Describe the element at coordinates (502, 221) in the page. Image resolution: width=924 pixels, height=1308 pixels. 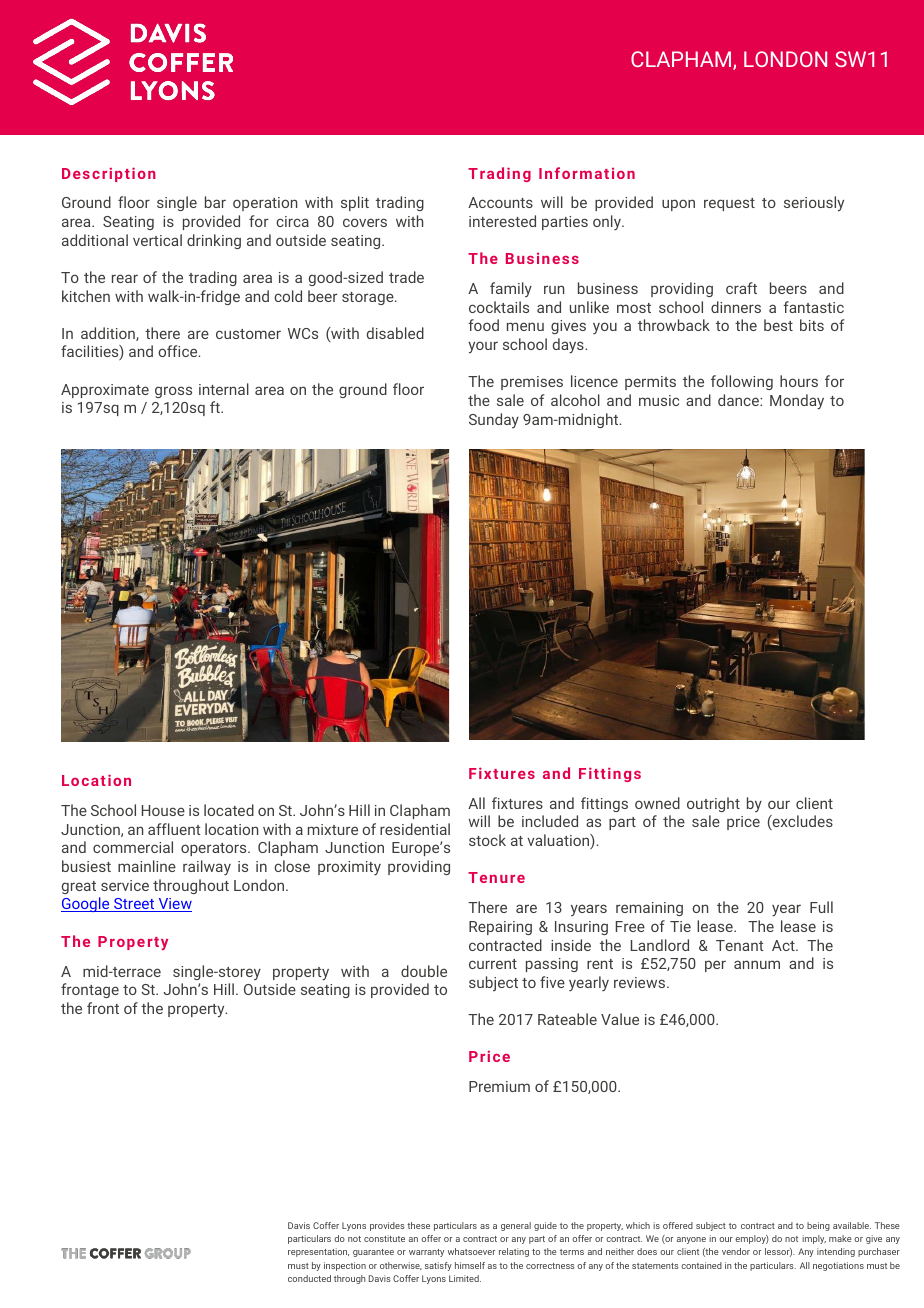
I see `interested` at that location.
